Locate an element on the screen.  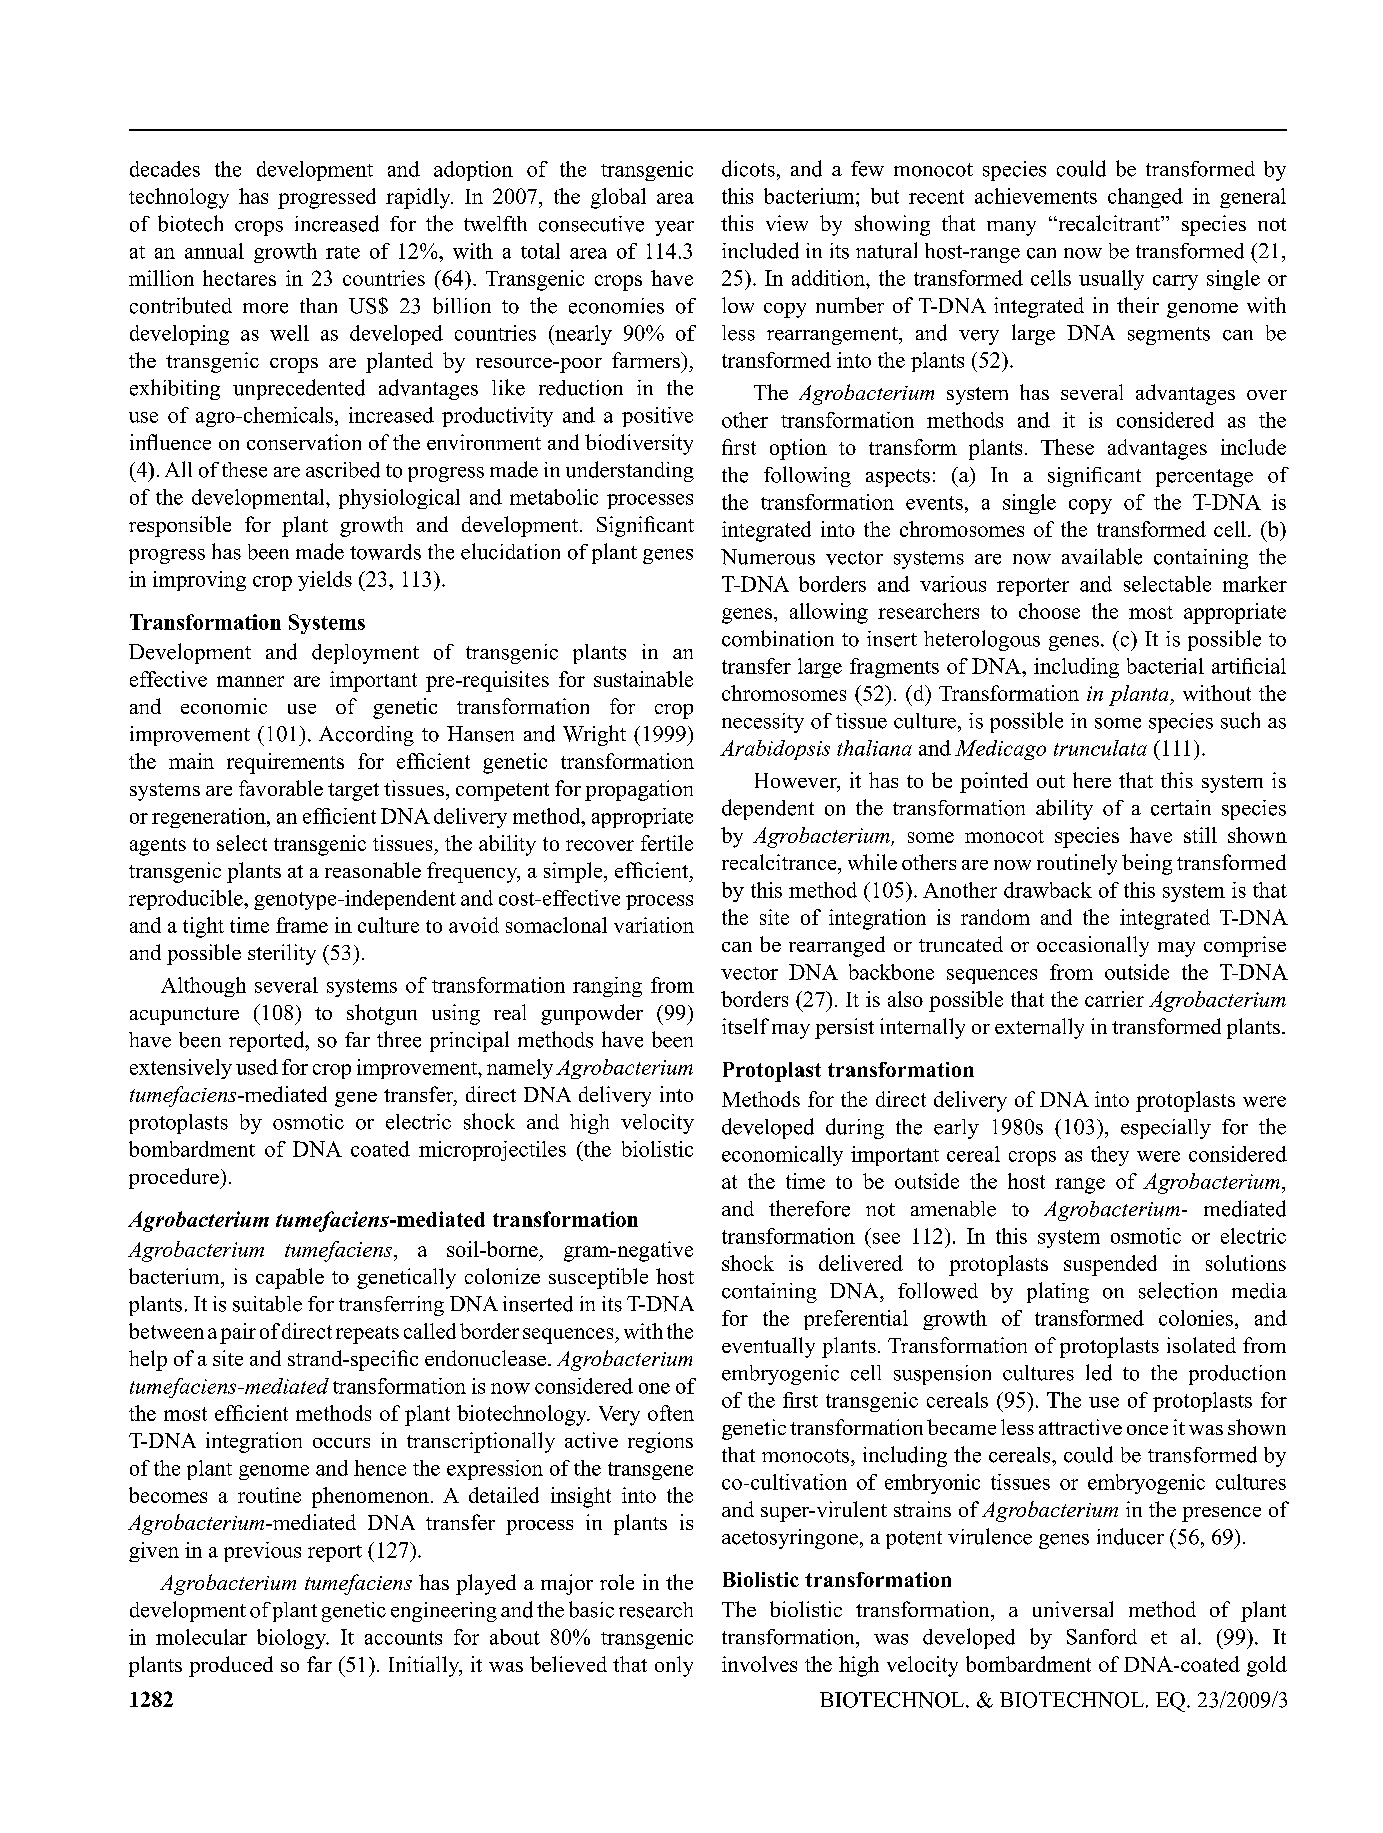
procedure is located at coordinates (175, 1178).
